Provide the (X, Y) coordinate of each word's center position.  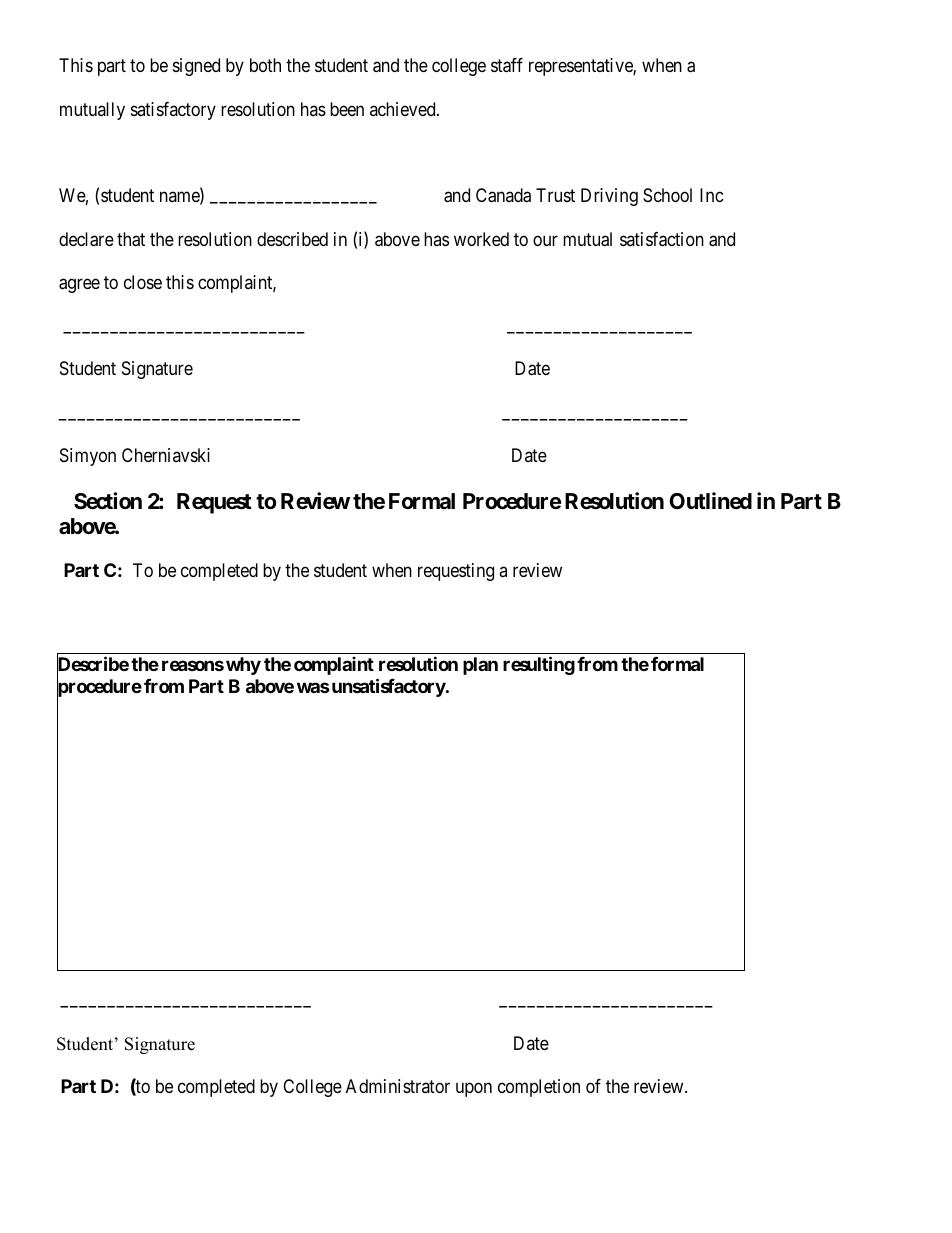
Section (108, 501)
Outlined (710, 500)
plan (480, 666)
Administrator (398, 1086)
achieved (404, 109)
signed (196, 67)
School (667, 195)
